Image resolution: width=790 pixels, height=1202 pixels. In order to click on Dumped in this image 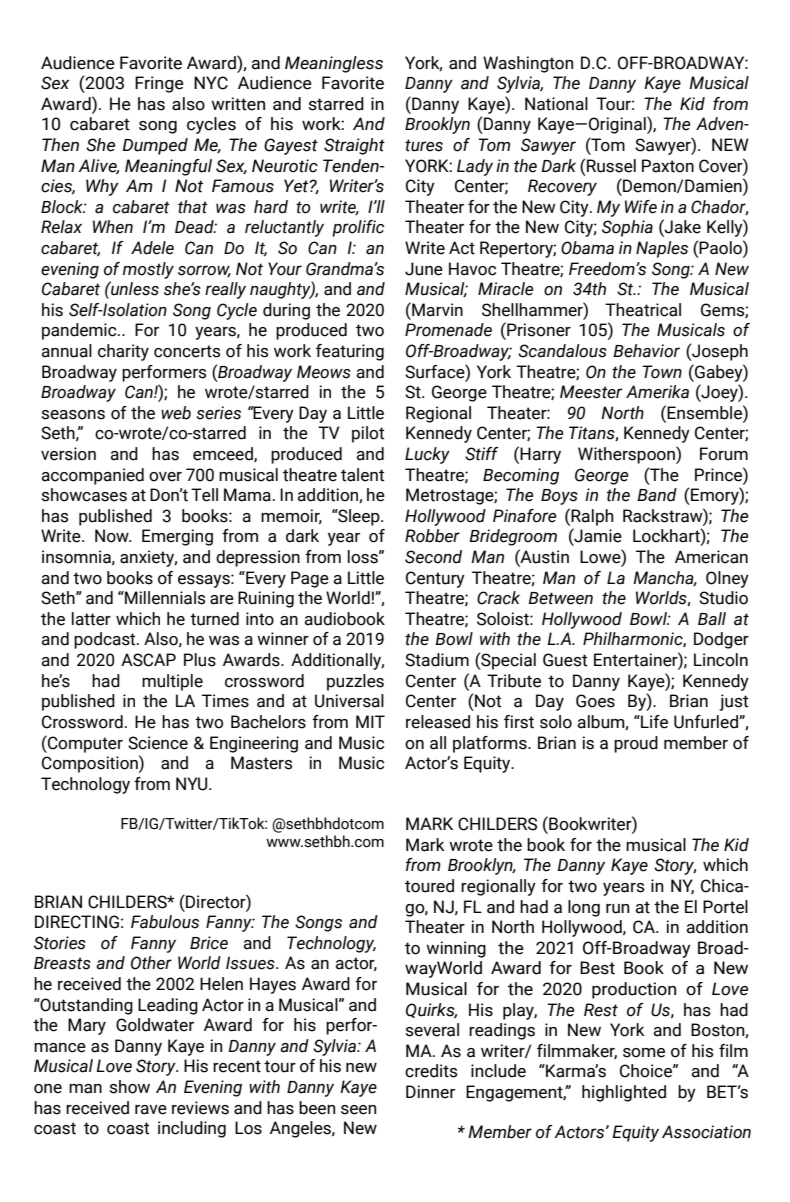, I will do `click(155, 146)`.
